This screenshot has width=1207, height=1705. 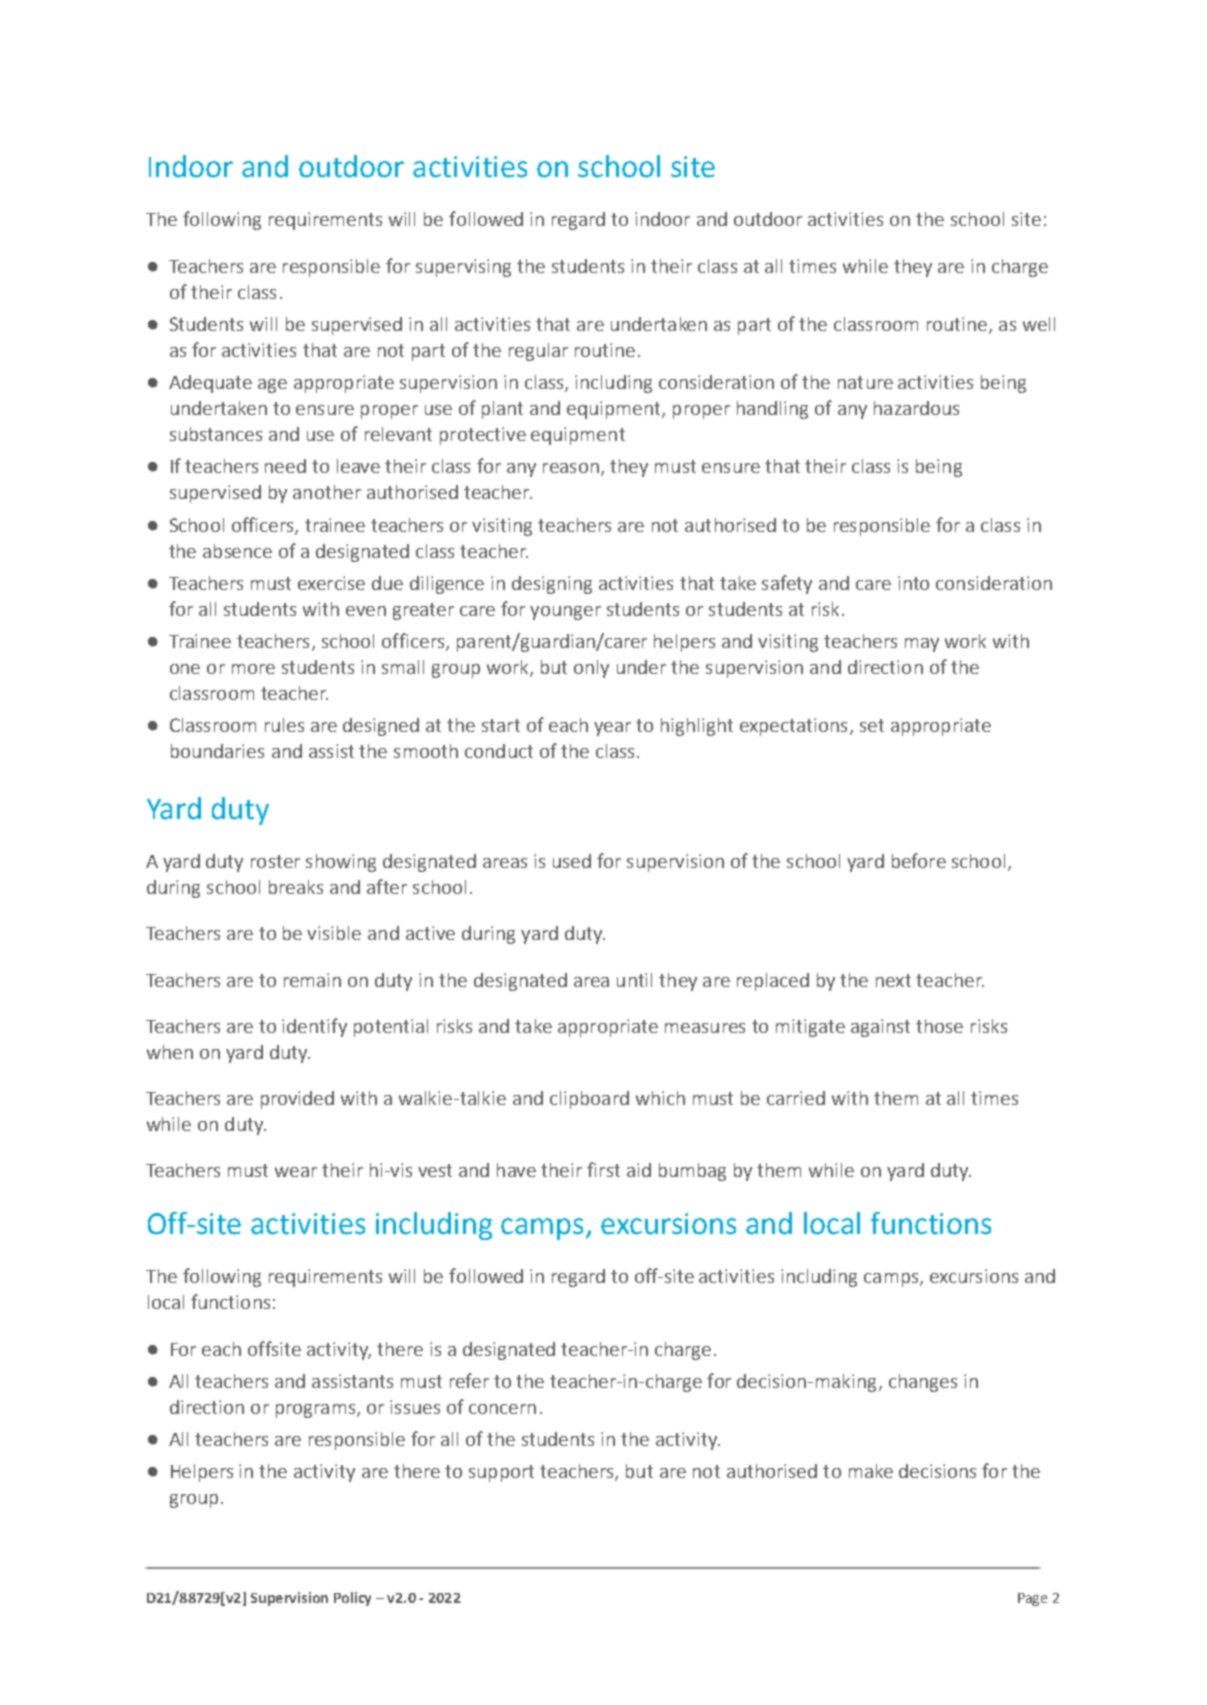 What do you see at coordinates (538, 352) in the screenshot?
I see `regular` at bounding box center [538, 352].
